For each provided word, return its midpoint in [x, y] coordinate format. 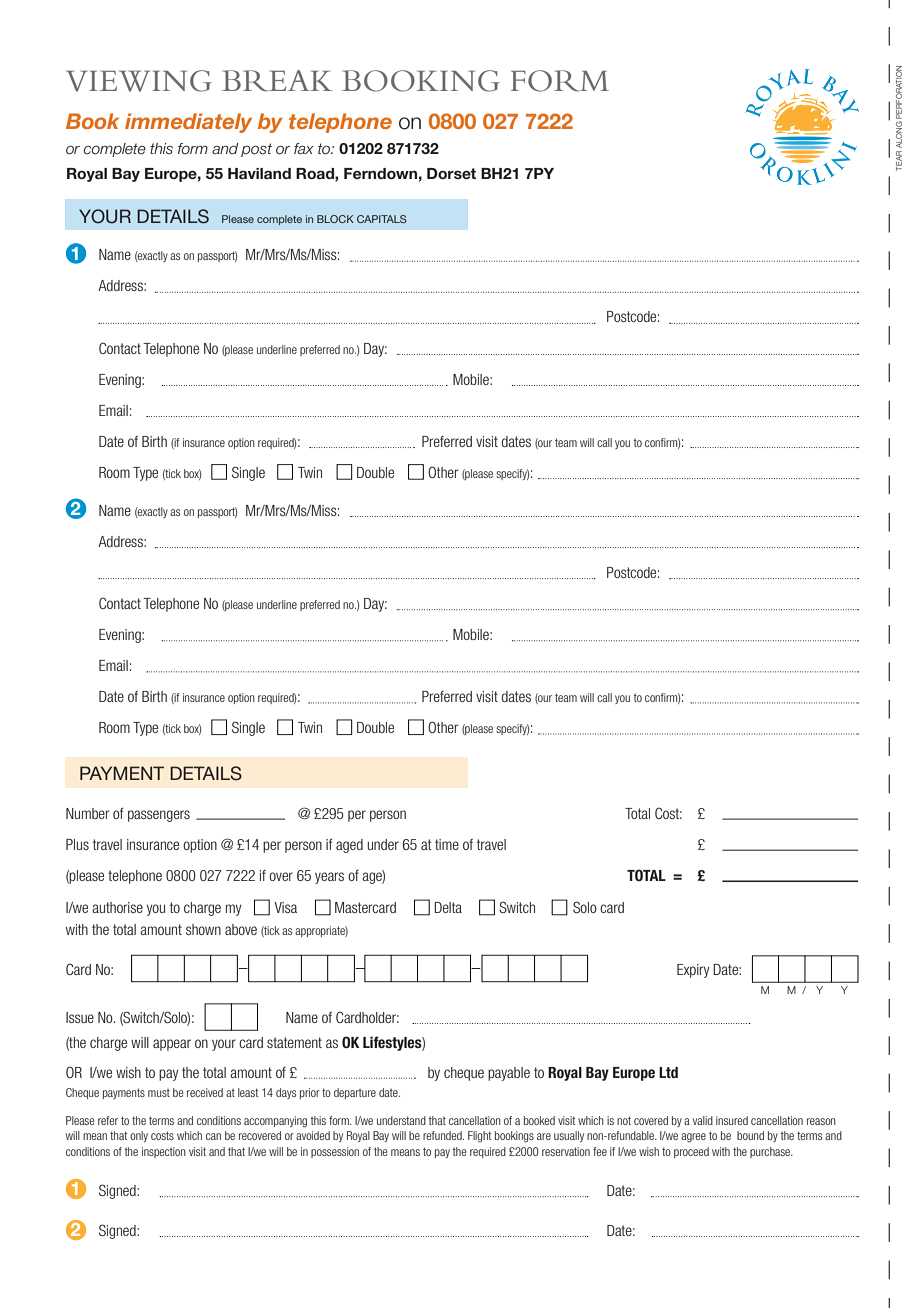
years [329, 878]
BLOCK [335, 219]
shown [203, 929]
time [447, 844]
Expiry [693, 971]
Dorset [451, 173]
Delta [448, 907]
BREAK [277, 81]
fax [304, 148]
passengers [159, 816]
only [139, 1136]
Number [87, 813]
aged [349, 846]
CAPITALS [382, 219]
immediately [188, 123]
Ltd [668, 1072]
